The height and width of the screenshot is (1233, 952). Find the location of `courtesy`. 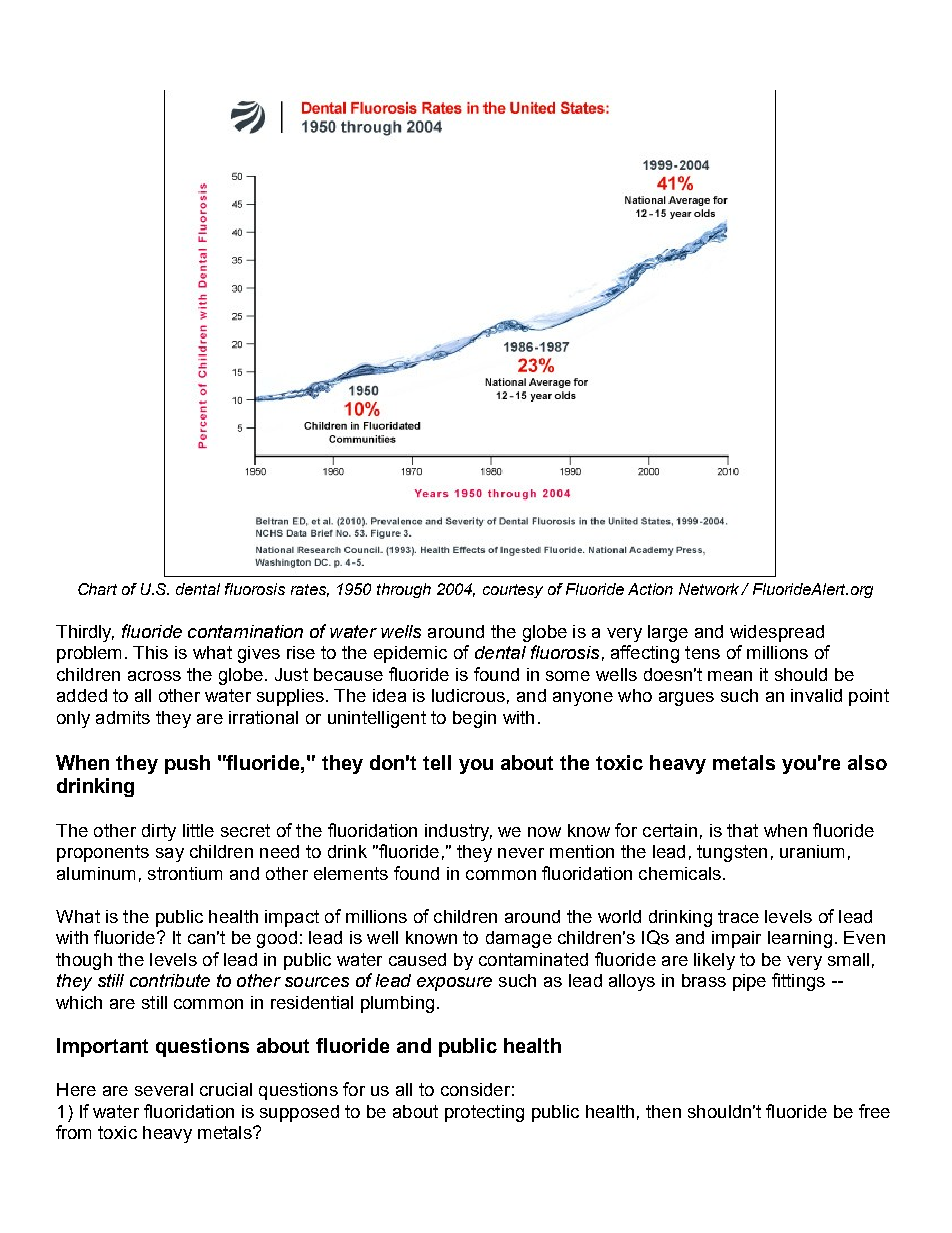

courtesy is located at coordinates (513, 591).
